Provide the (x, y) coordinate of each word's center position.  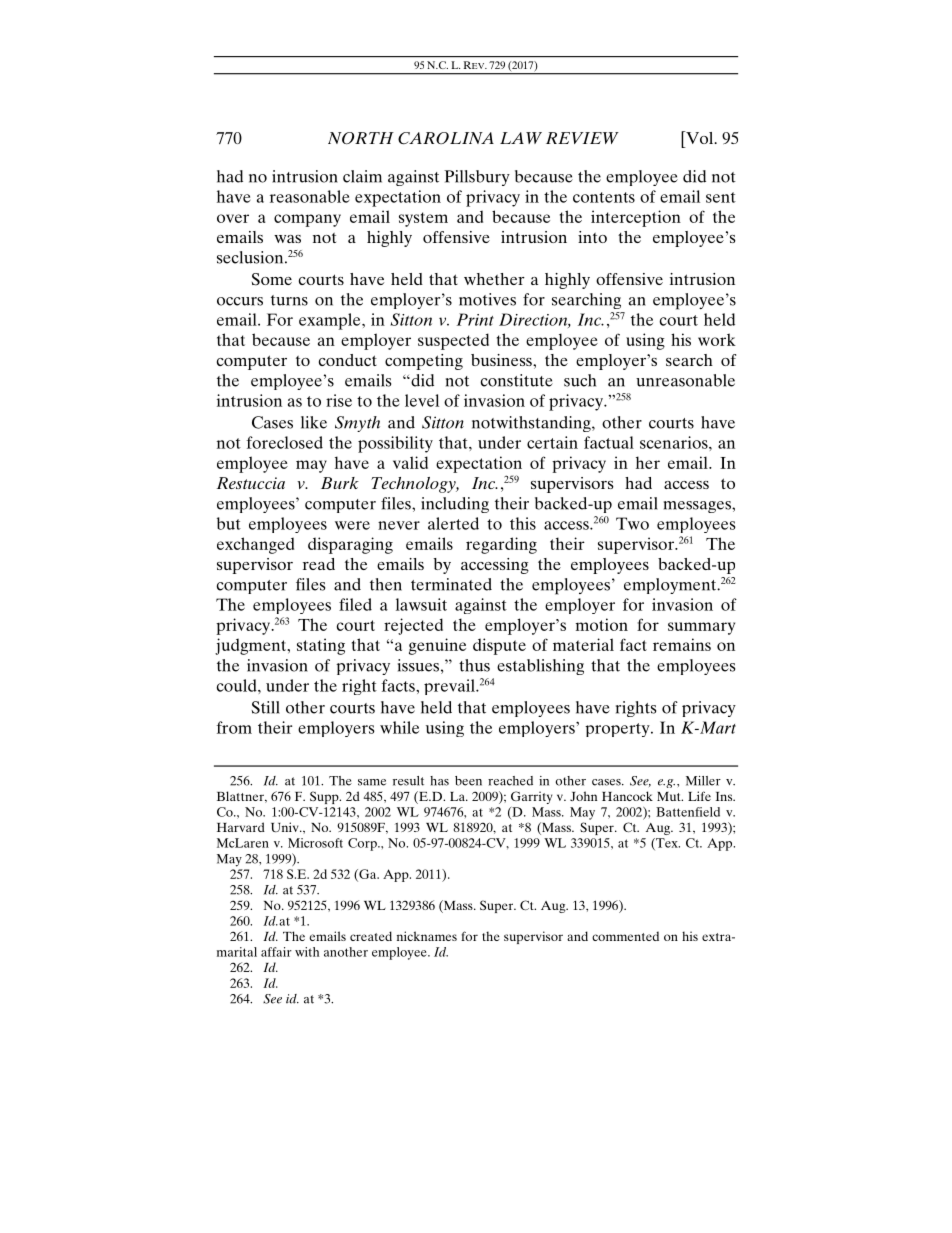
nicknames (427, 936)
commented (625, 936)
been (468, 781)
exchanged (255, 545)
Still (265, 707)
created (371, 936)
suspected (453, 341)
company (307, 220)
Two (632, 523)
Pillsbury (477, 178)
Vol (700, 137)
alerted (453, 523)
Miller (703, 781)
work (717, 339)
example (331, 321)
